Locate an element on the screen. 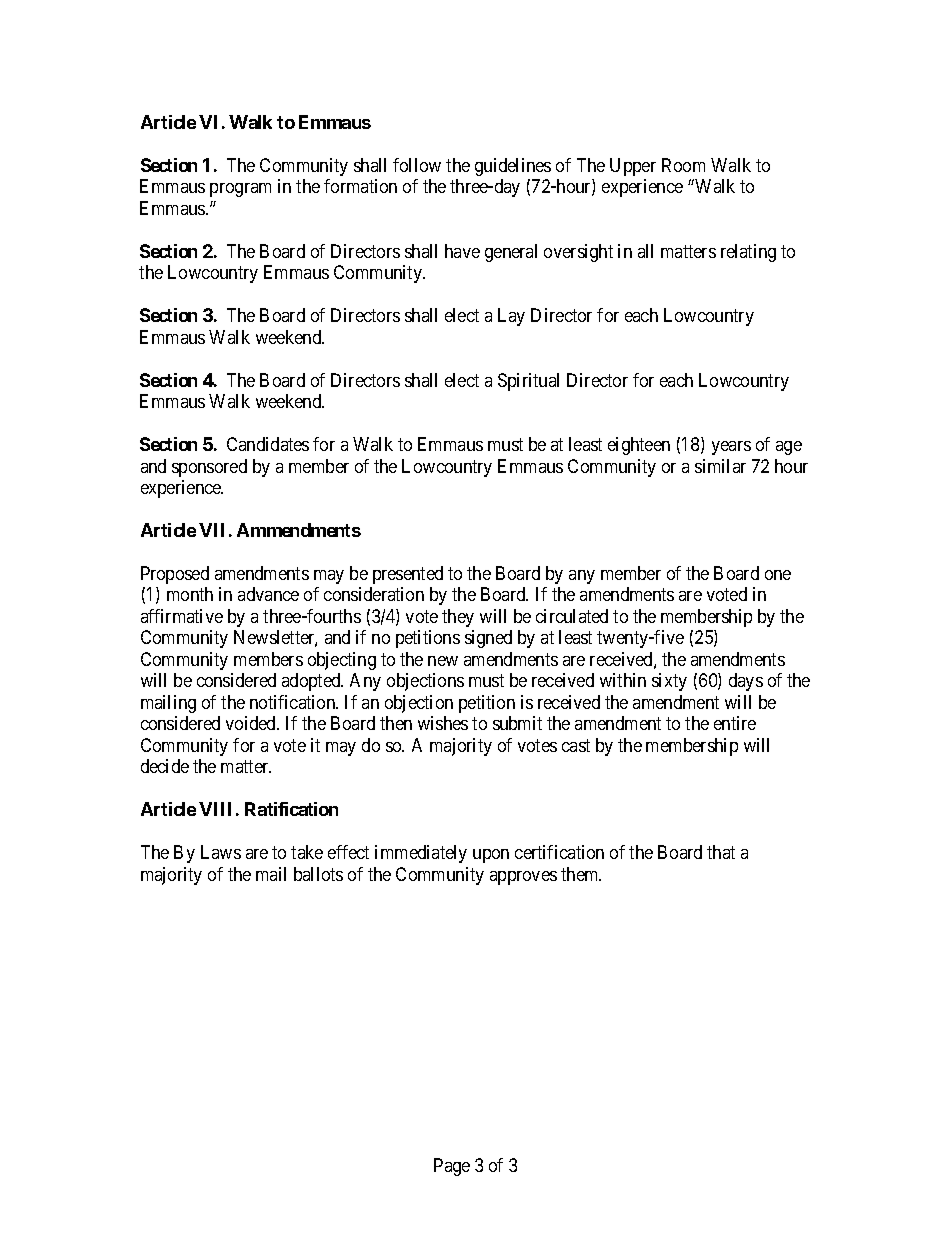 This screenshot has width=952, height=1233. signed is located at coordinates (488, 639).
